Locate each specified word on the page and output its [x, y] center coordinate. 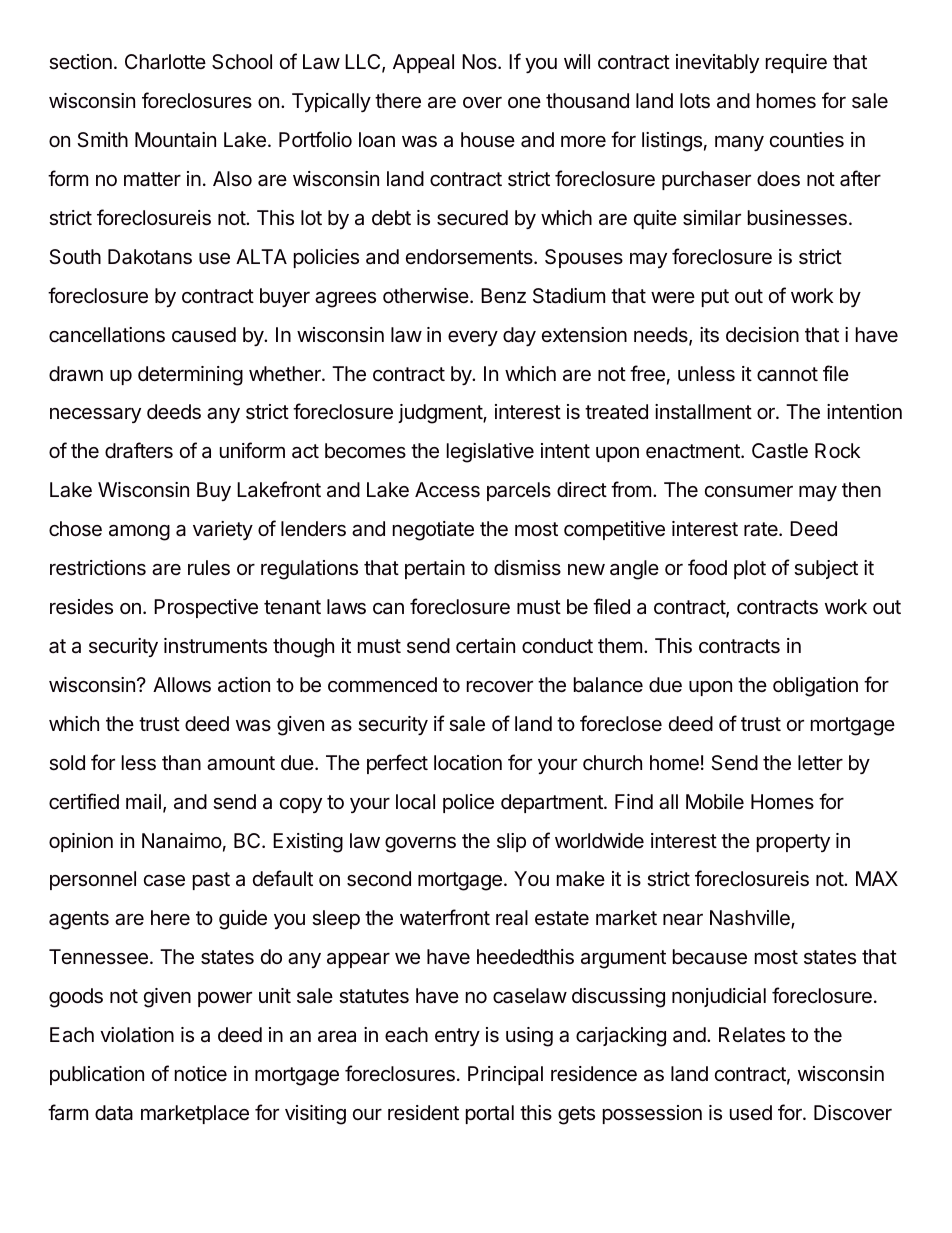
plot [750, 569]
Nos [480, 61]
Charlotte [165, 62]
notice [201, 1073]
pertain [435, 569]
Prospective [206, 608]
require [796, 63]
